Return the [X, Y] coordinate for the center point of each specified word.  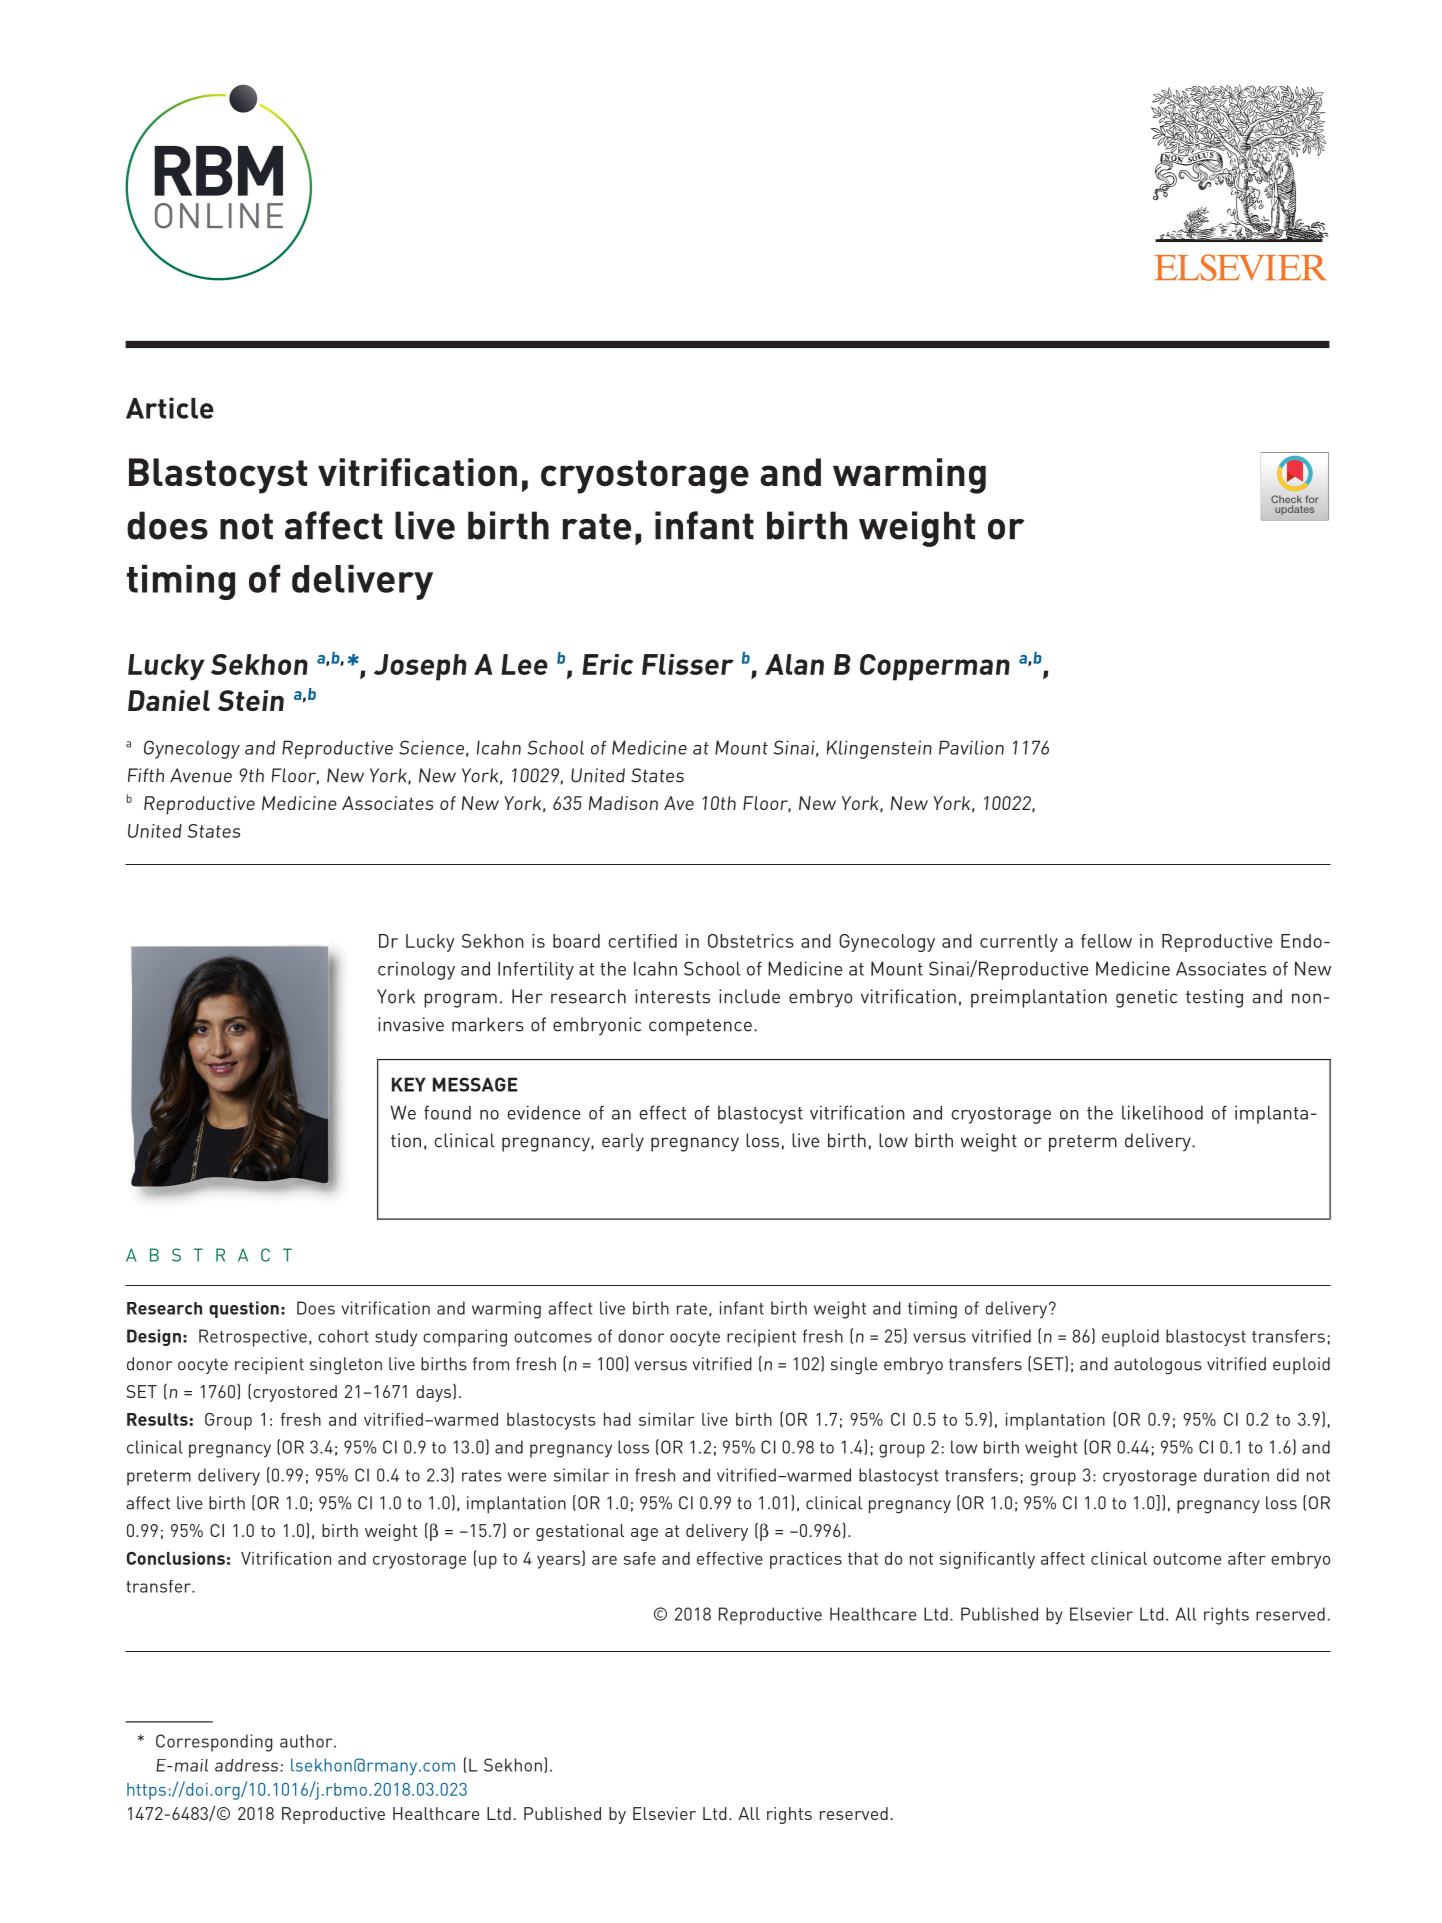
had [617, 1419]
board [576, 941]
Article [170, 408]
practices [806, 1560]
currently [1019, 943]
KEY [409, 1084]
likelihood [1162, 1112]
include [749, 996]
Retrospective [253, 1338]
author [307, 1741]
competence [700, 1027]
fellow [1106, 941]
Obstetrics [751, 941]
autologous [1158, 1366]
